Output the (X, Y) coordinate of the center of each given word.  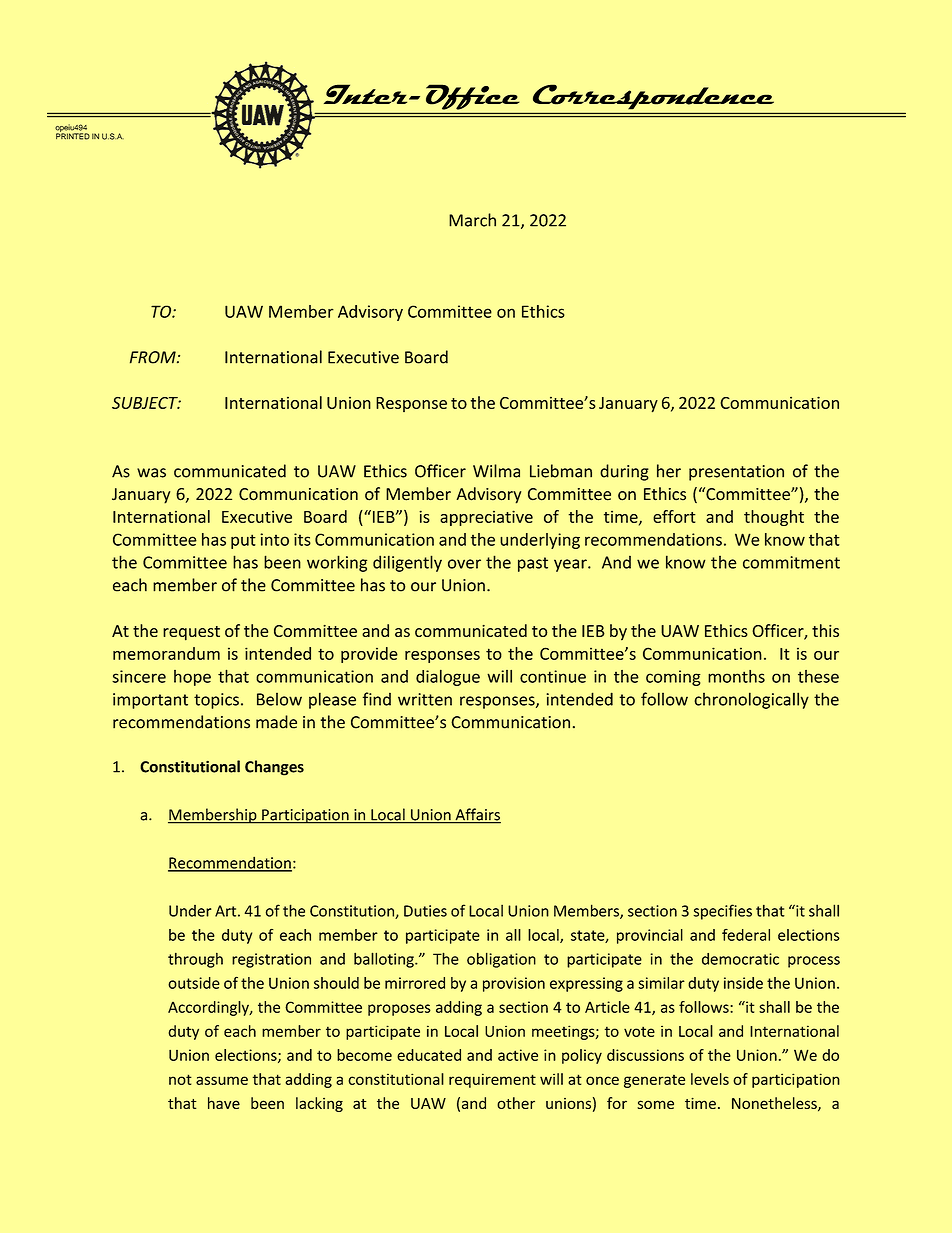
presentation (736, 473)
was (151, 473)
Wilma (496, 471)
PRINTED (73, 135)
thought (774, 518)
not (180, 1079)
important (150, 701)
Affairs (477, 815)
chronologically (751, 700)
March (472, 220)
